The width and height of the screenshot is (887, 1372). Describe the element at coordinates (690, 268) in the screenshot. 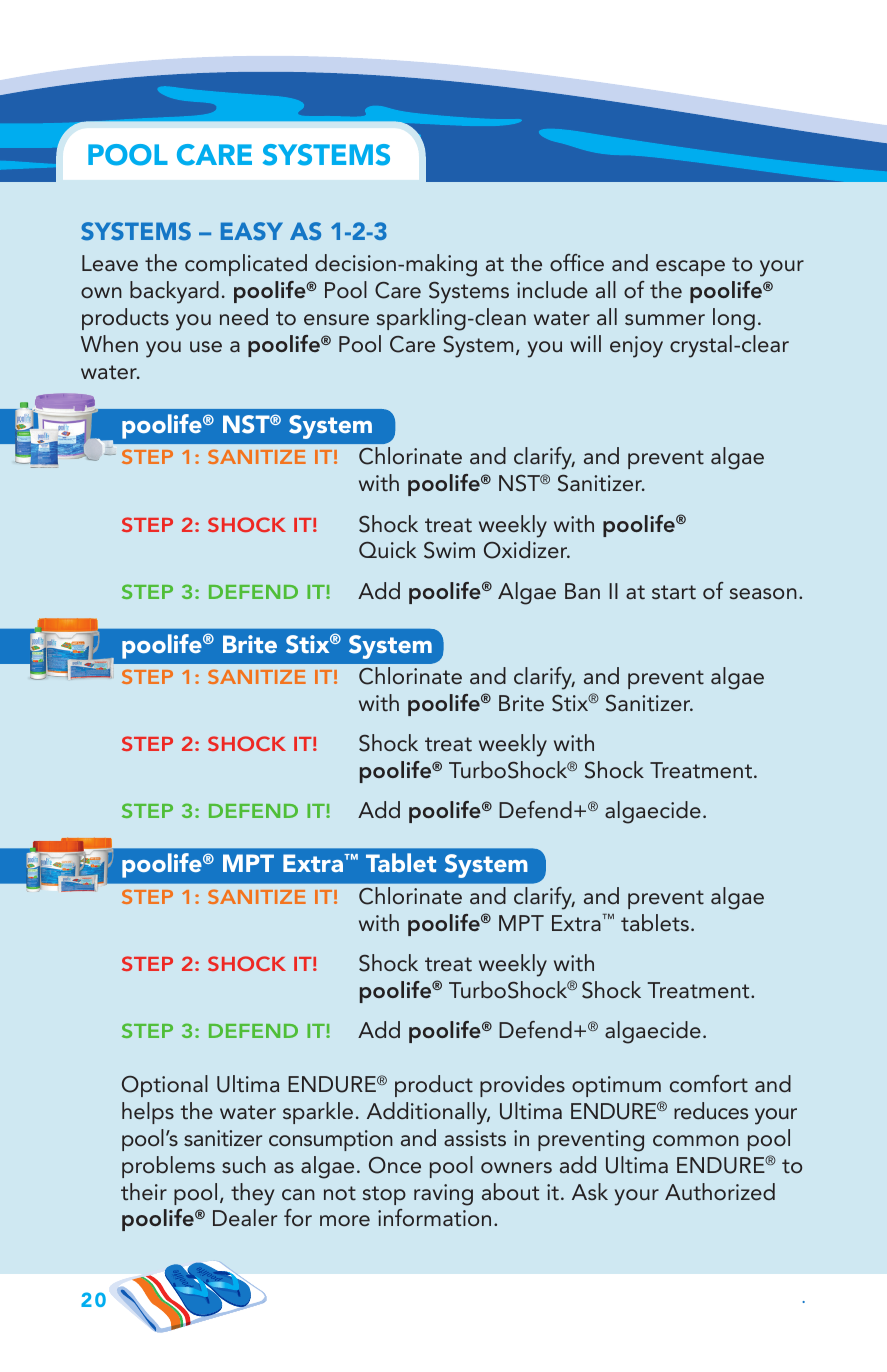

I see `escape` at that location.
